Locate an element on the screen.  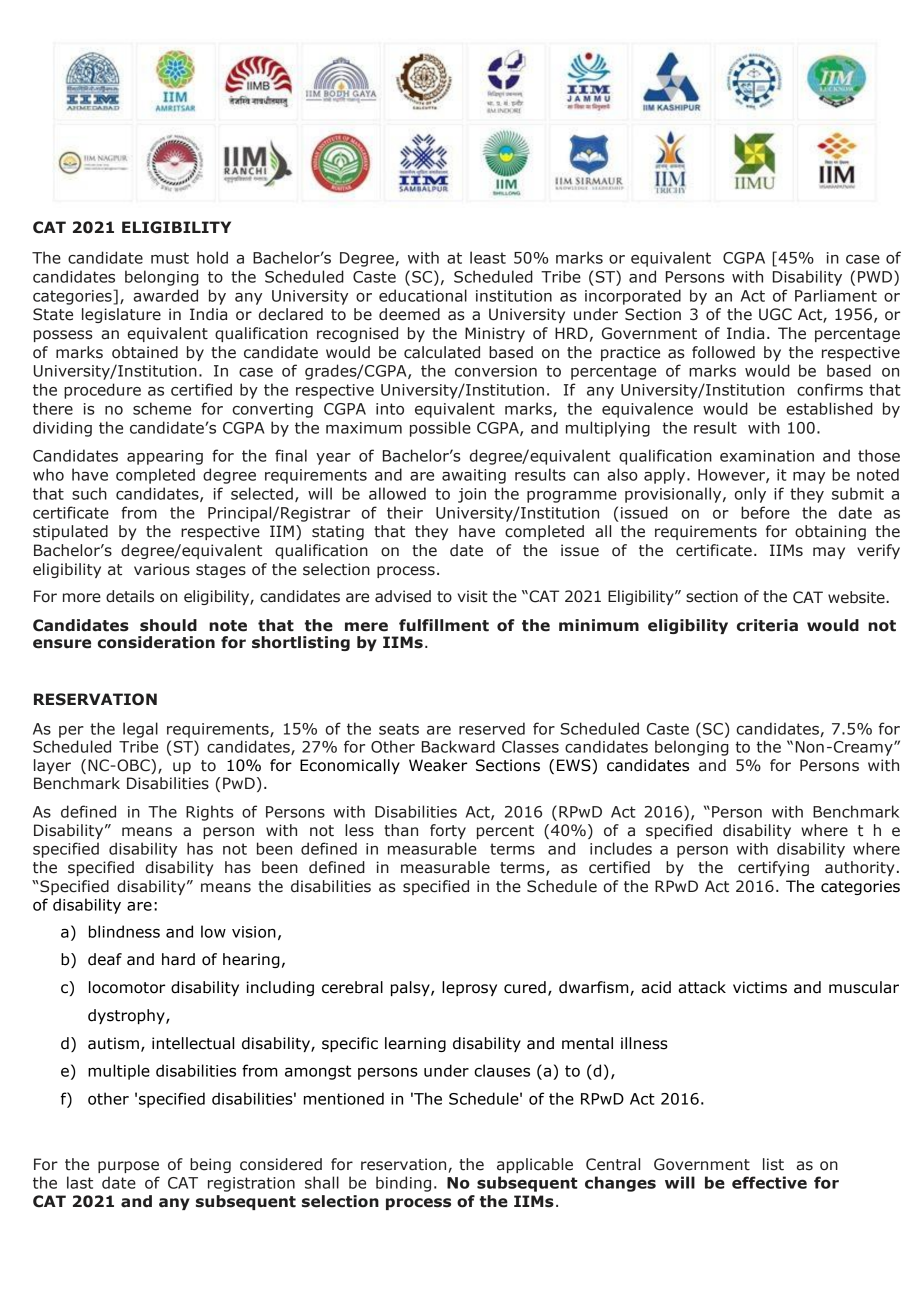
UGC is located at coordinates (775, 314).
